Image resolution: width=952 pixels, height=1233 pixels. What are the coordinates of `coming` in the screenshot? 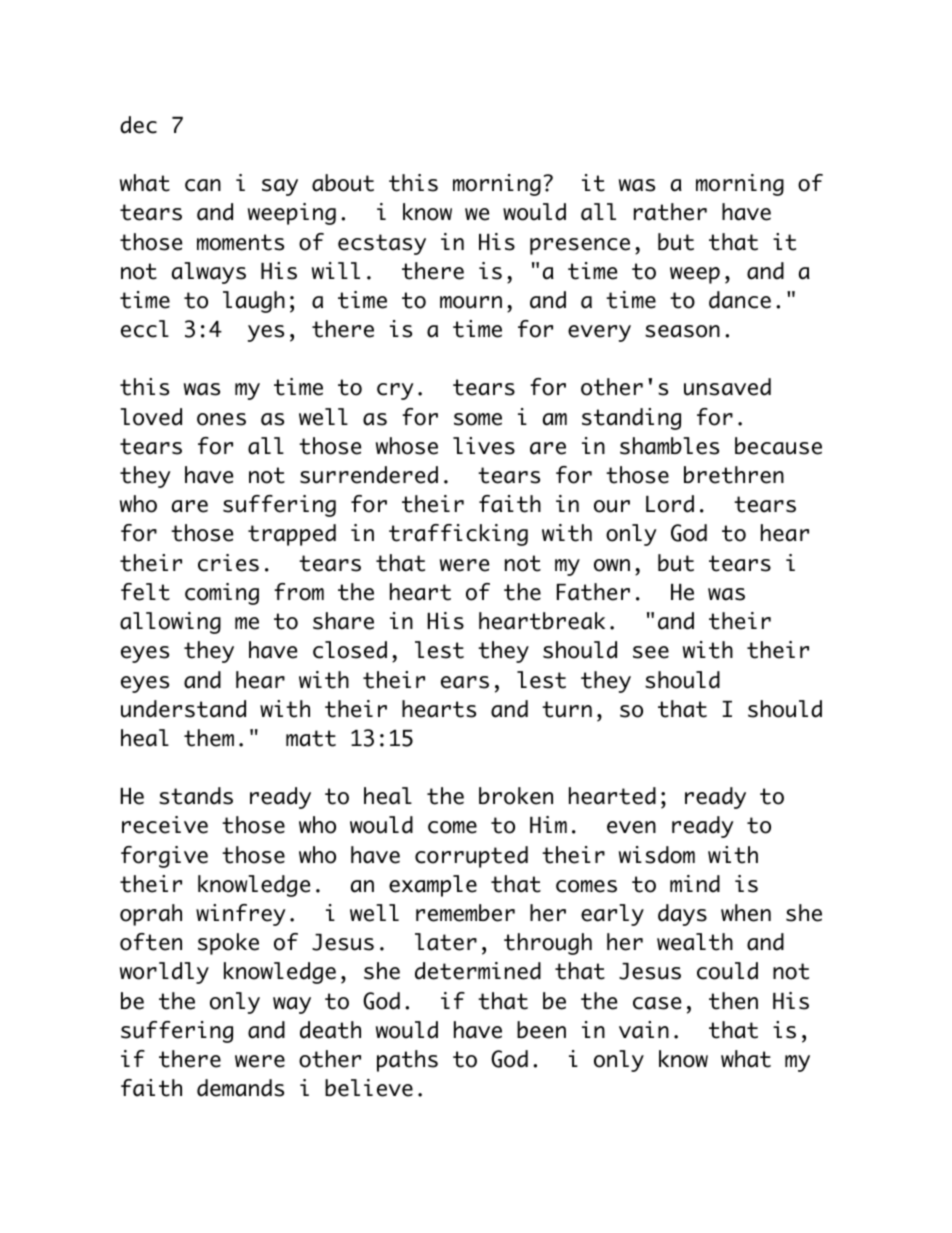 It's located at (222, 594).
